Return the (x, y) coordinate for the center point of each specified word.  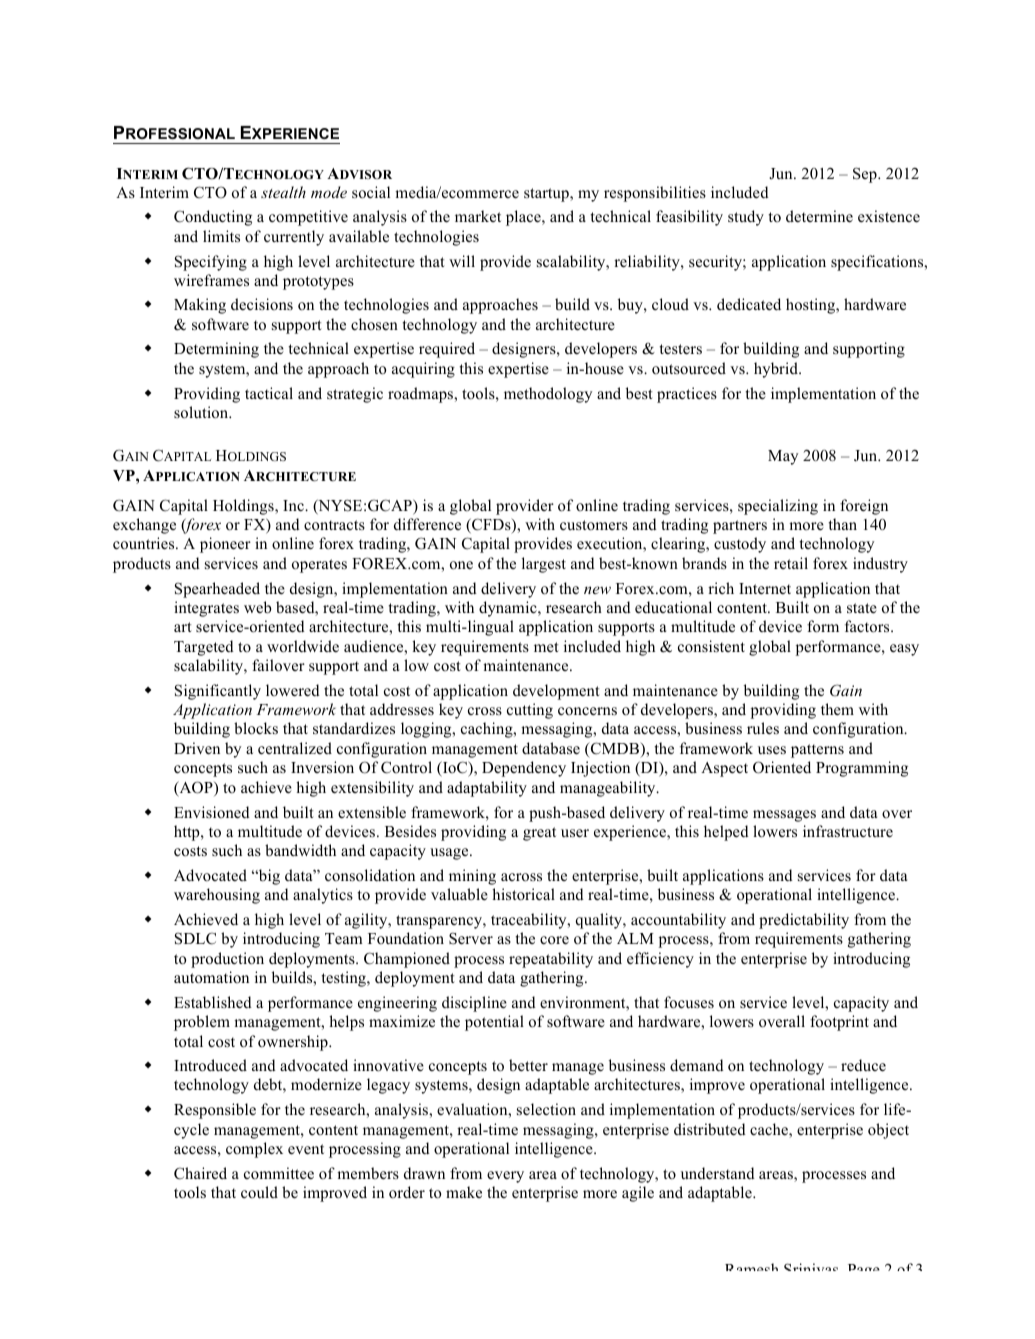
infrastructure (848, 831)
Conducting (213, 218)
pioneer (225, 545)
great (539, 834)
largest (544, 565)
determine (819, 216)
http (188, 833)
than (842, 524)
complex (254, 1150)
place (524, 218)
